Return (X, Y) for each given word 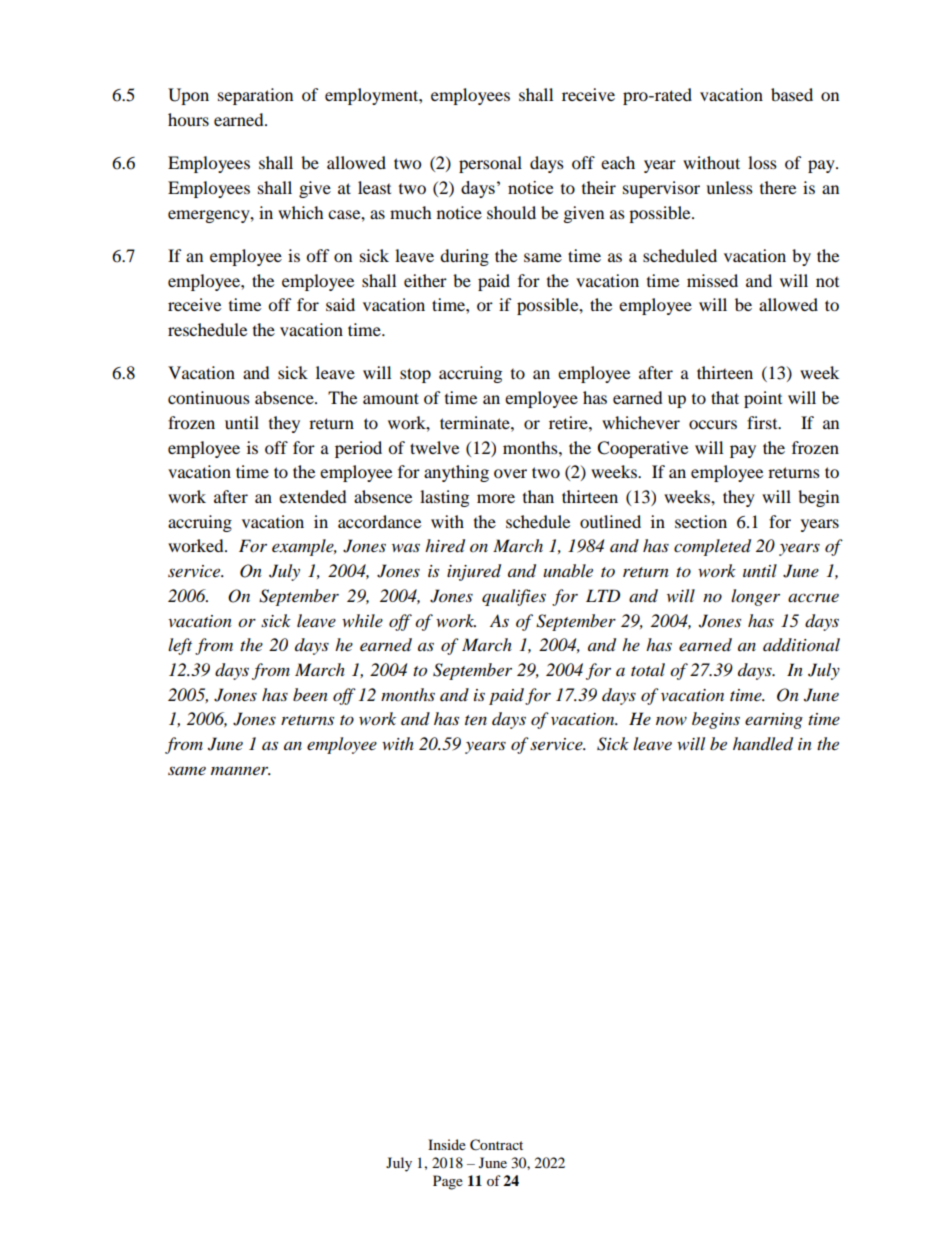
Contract (496, 1145)
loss (762, 162)
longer (755, 597)
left (180, 646)
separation (255, 96)
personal (490, 164)
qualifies (514, 597)
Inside (447, 1144)
